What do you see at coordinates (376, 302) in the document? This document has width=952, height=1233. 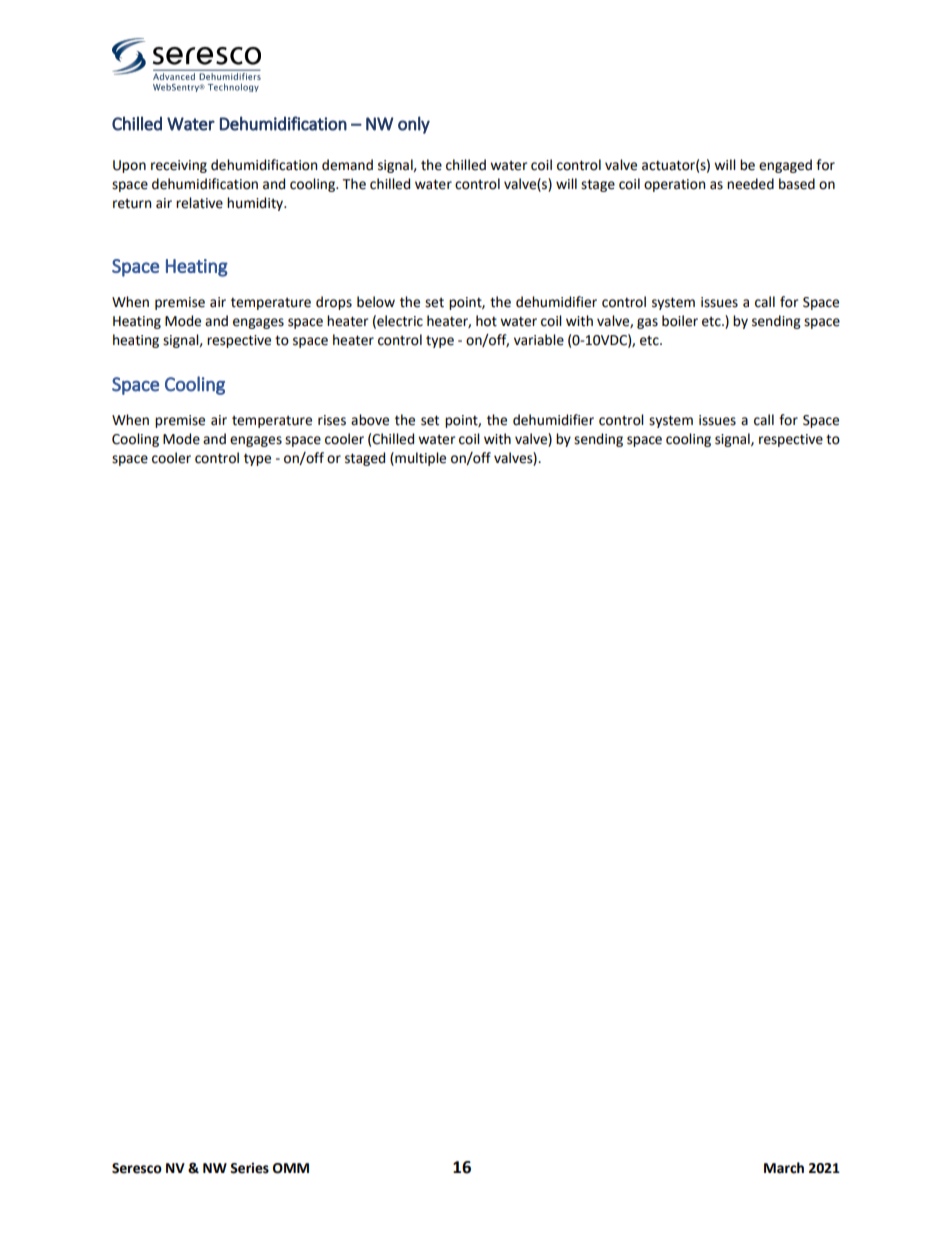 I see `below` at bounding box center [376, 302].
